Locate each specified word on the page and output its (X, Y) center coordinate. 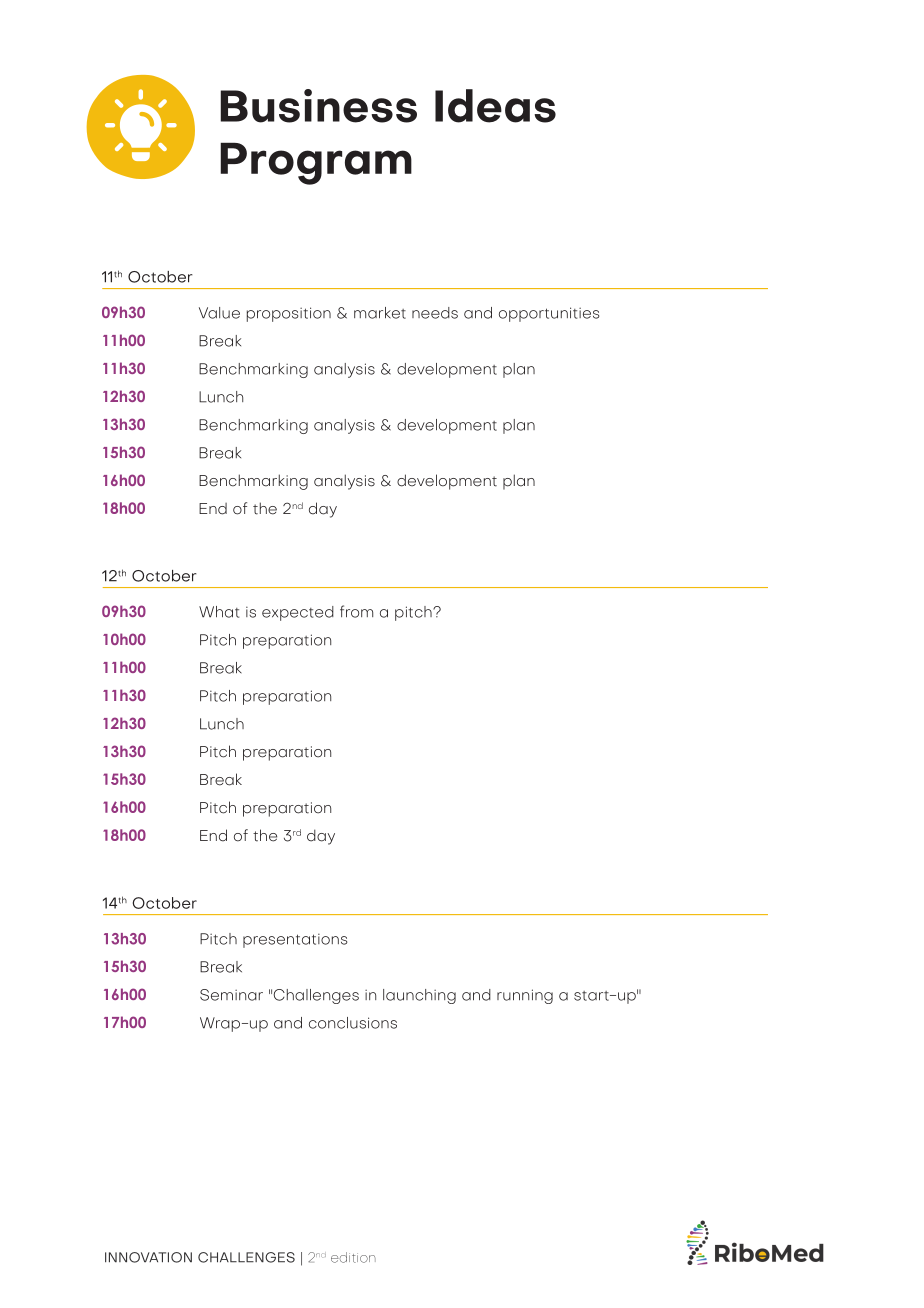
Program (316, 164)
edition (353, 1257)
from (356, 611)
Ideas (495, 106)
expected (298, 613)
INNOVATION (148, 1257)
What (219, 612)
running (525, 996)
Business (318, 106)
